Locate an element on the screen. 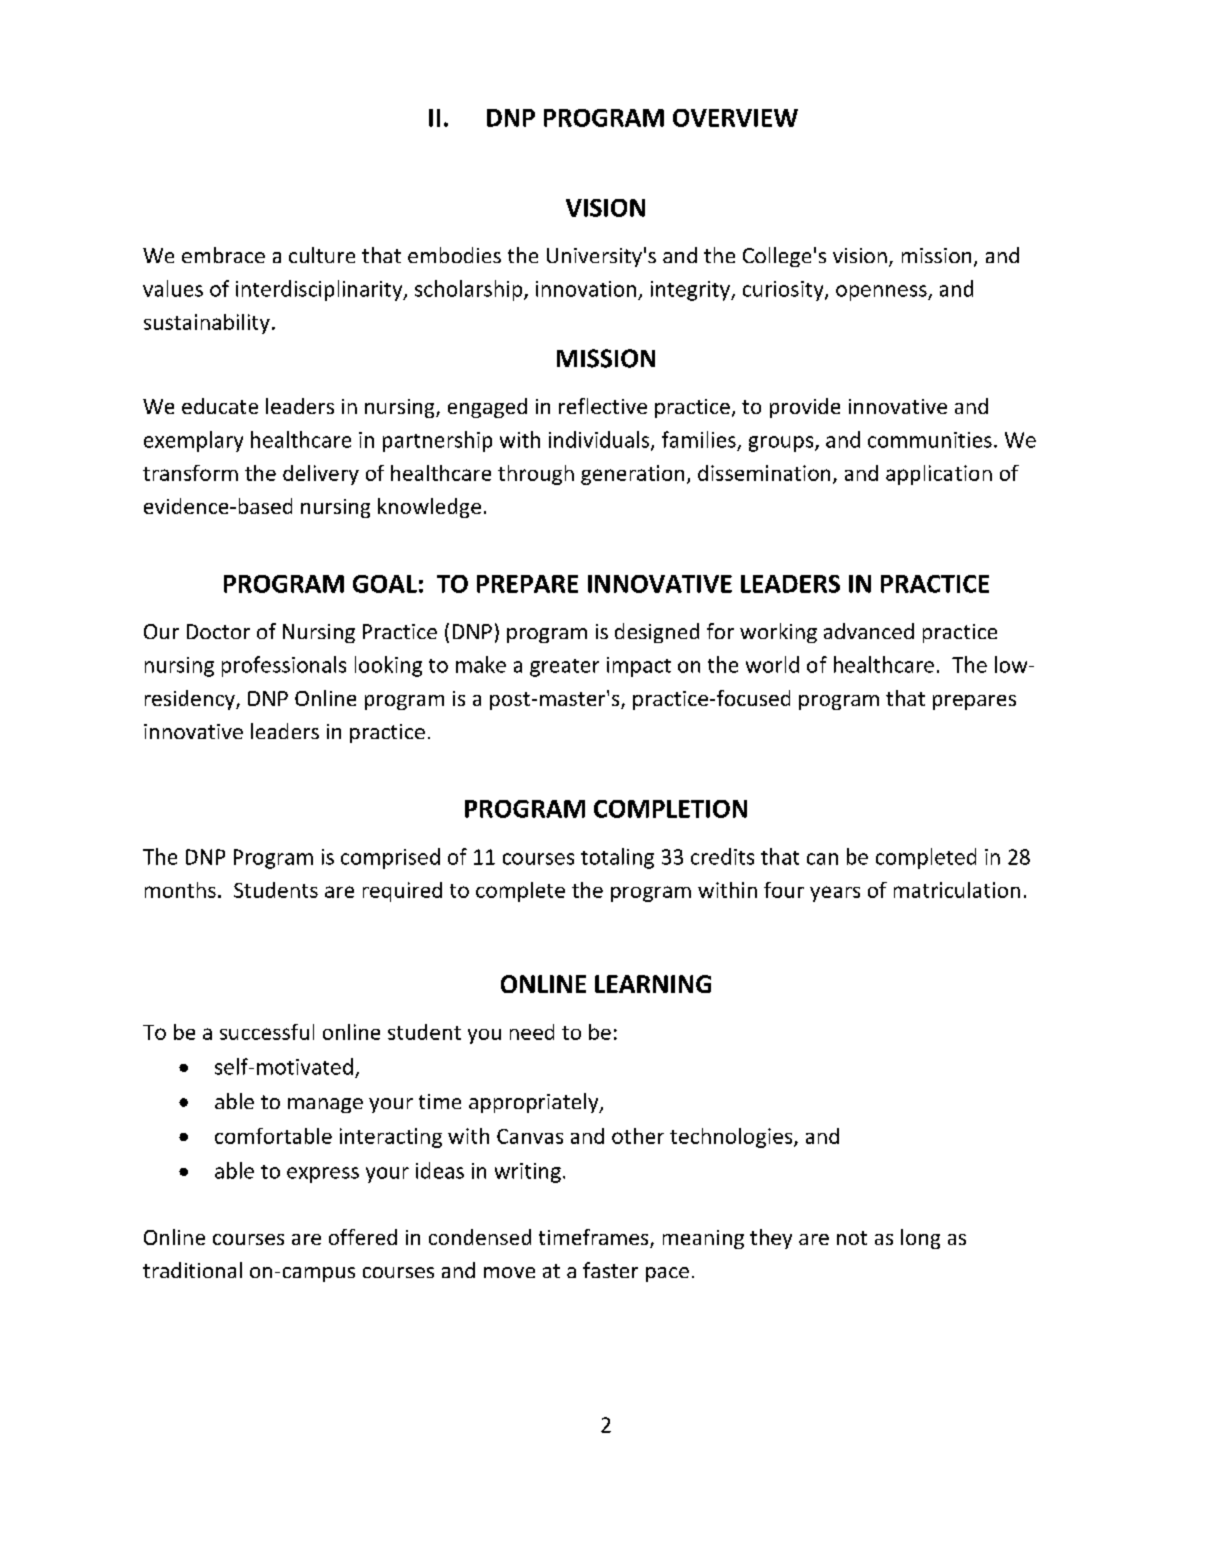 Image resolution: width=1212 pixels, height=1568 pixels. greater is located at coordinates (564, 668).
